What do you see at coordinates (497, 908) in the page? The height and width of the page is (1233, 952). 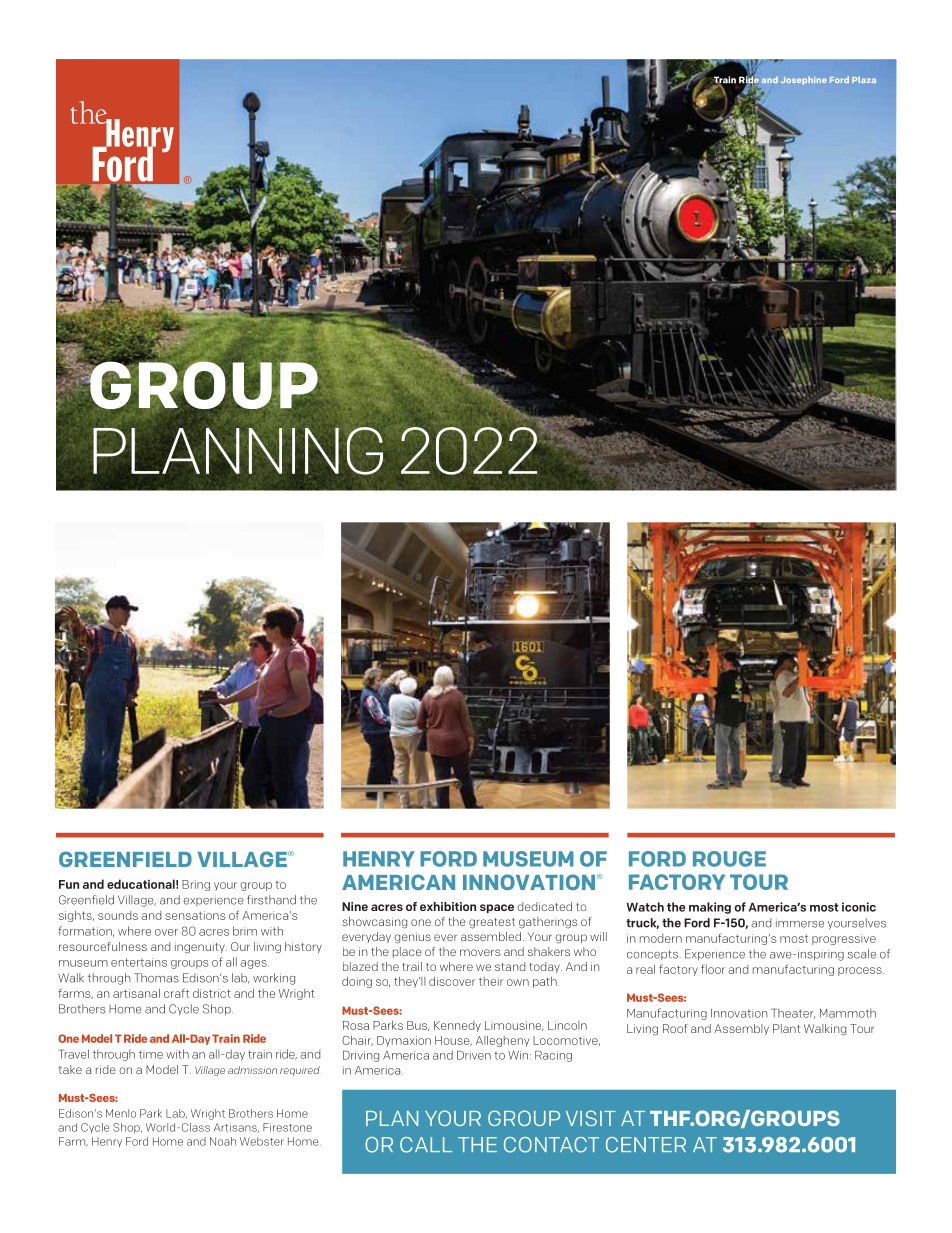 I see `space` at bounding box center [497, 908].
